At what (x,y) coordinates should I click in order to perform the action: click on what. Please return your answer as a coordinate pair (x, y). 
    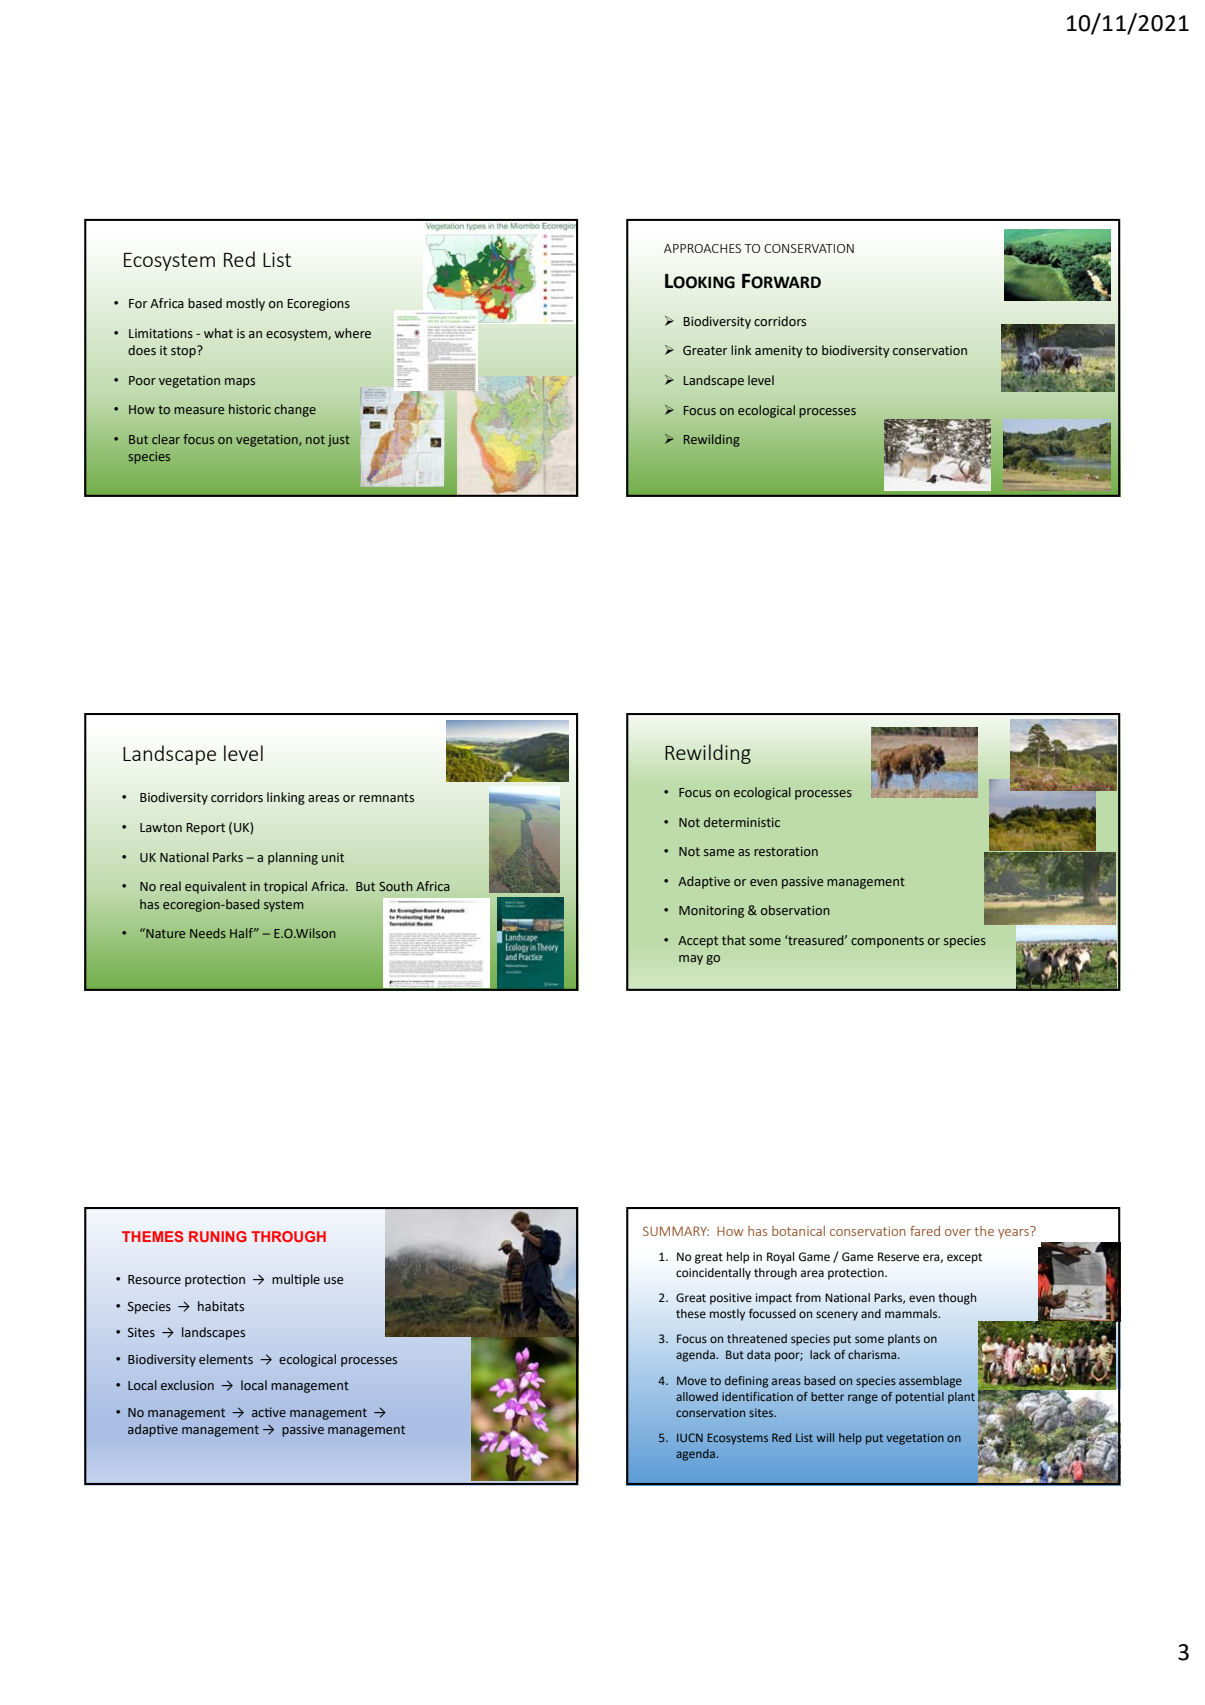
    Looking at the image, I should click on (218, 333).
